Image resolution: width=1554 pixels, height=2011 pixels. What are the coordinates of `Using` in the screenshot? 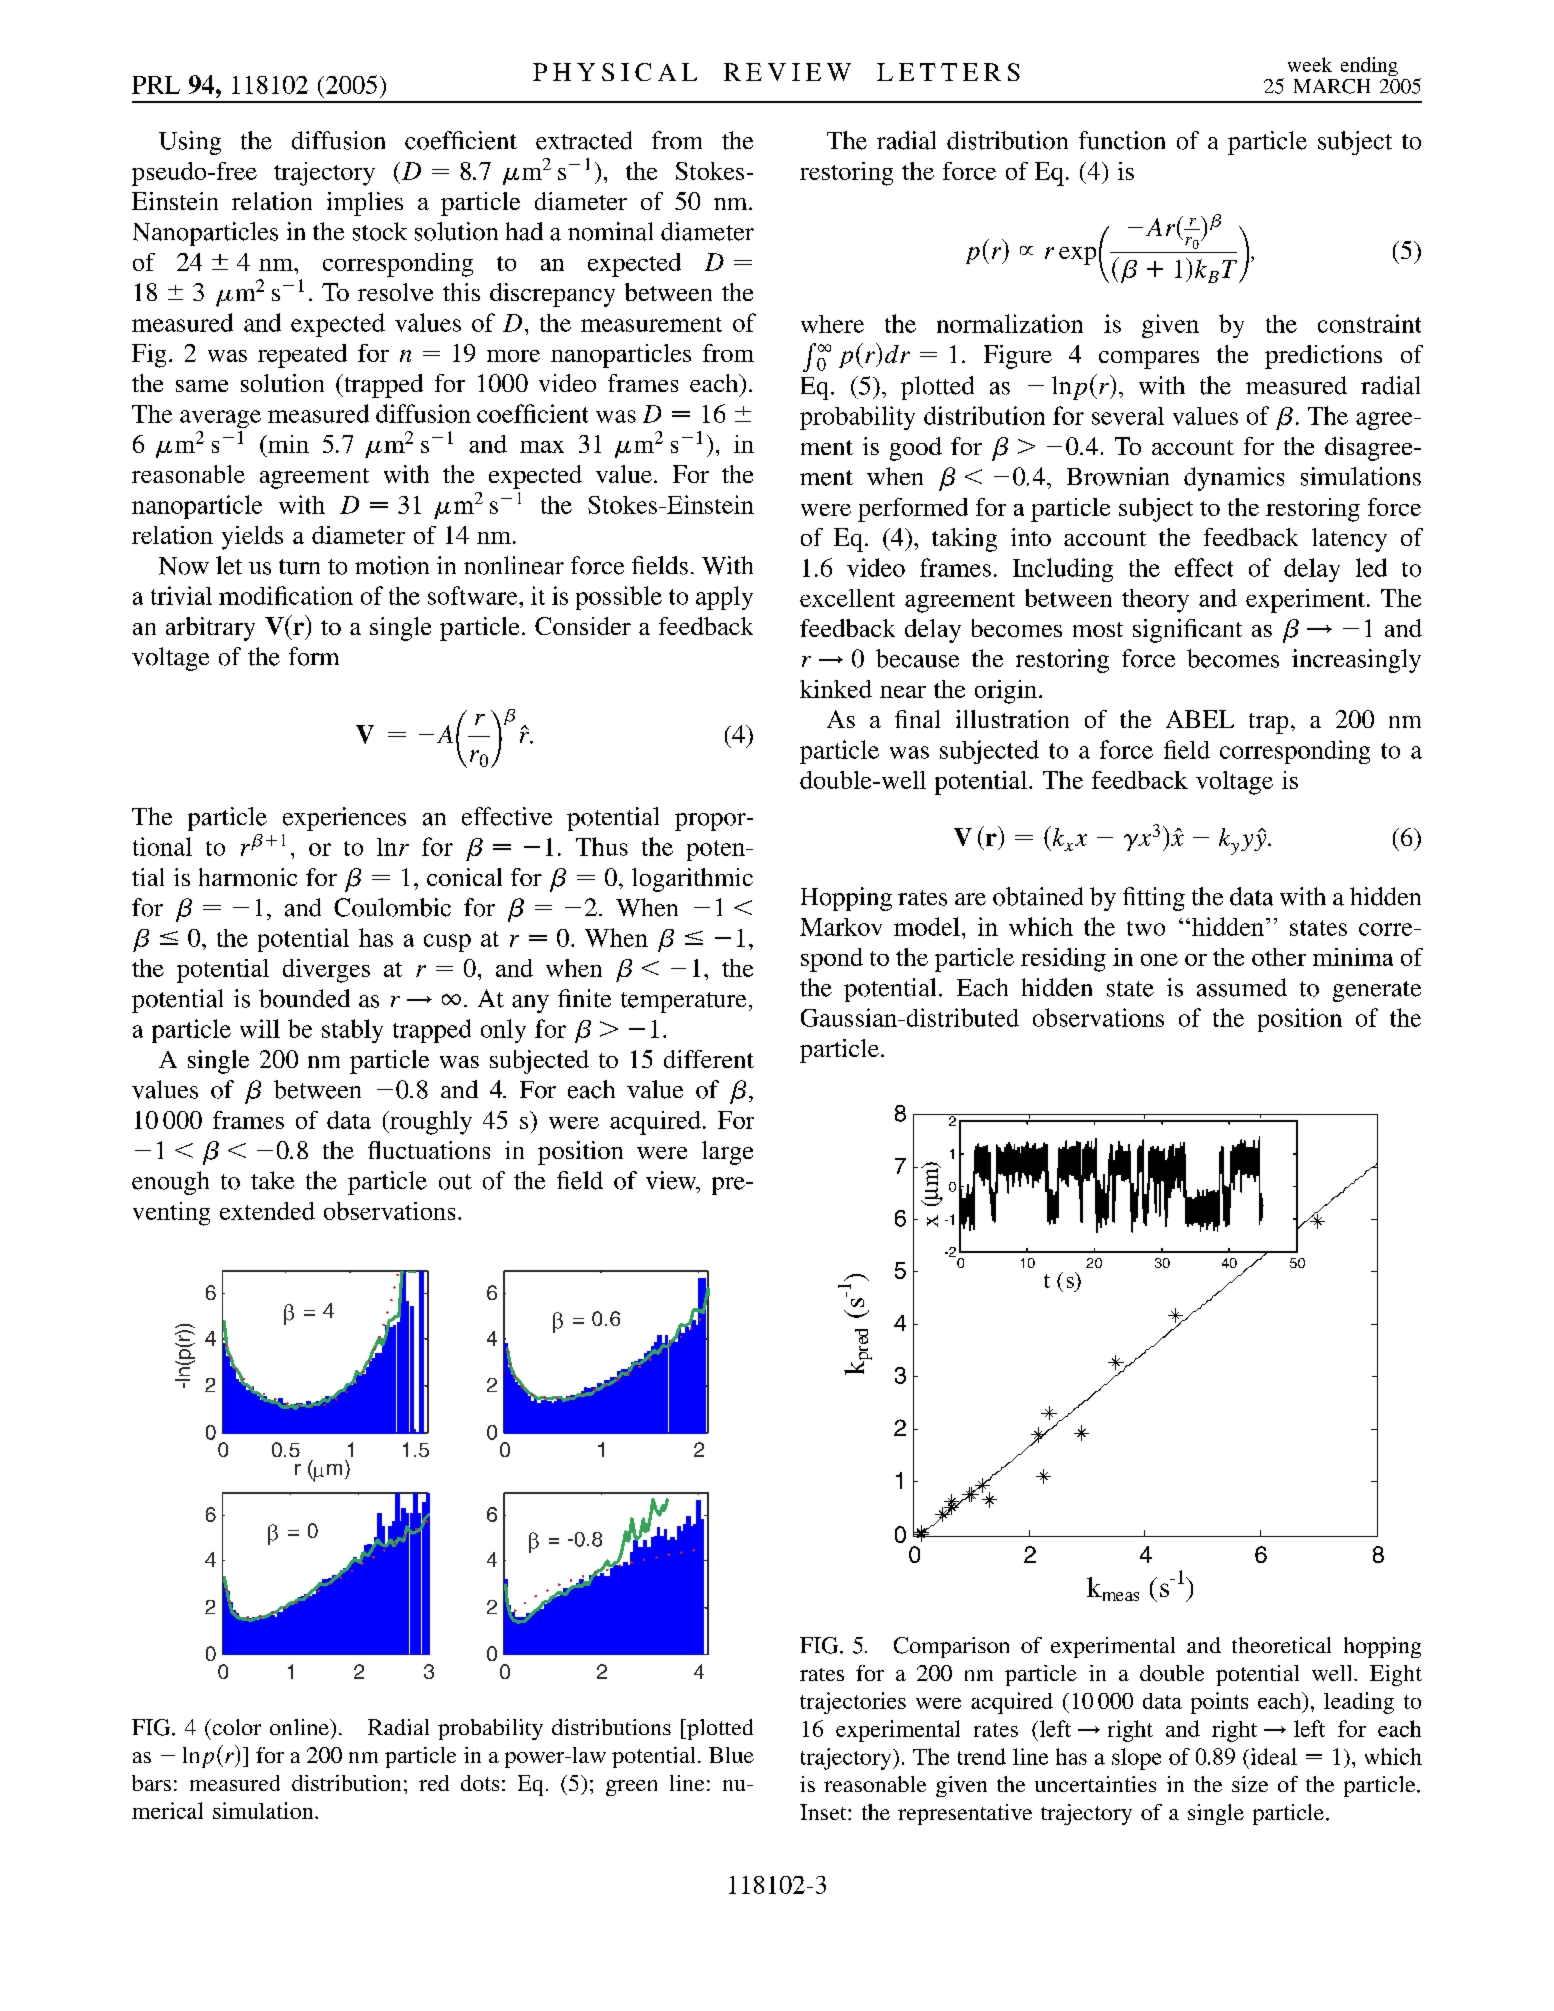 It's located at (190, 143).
